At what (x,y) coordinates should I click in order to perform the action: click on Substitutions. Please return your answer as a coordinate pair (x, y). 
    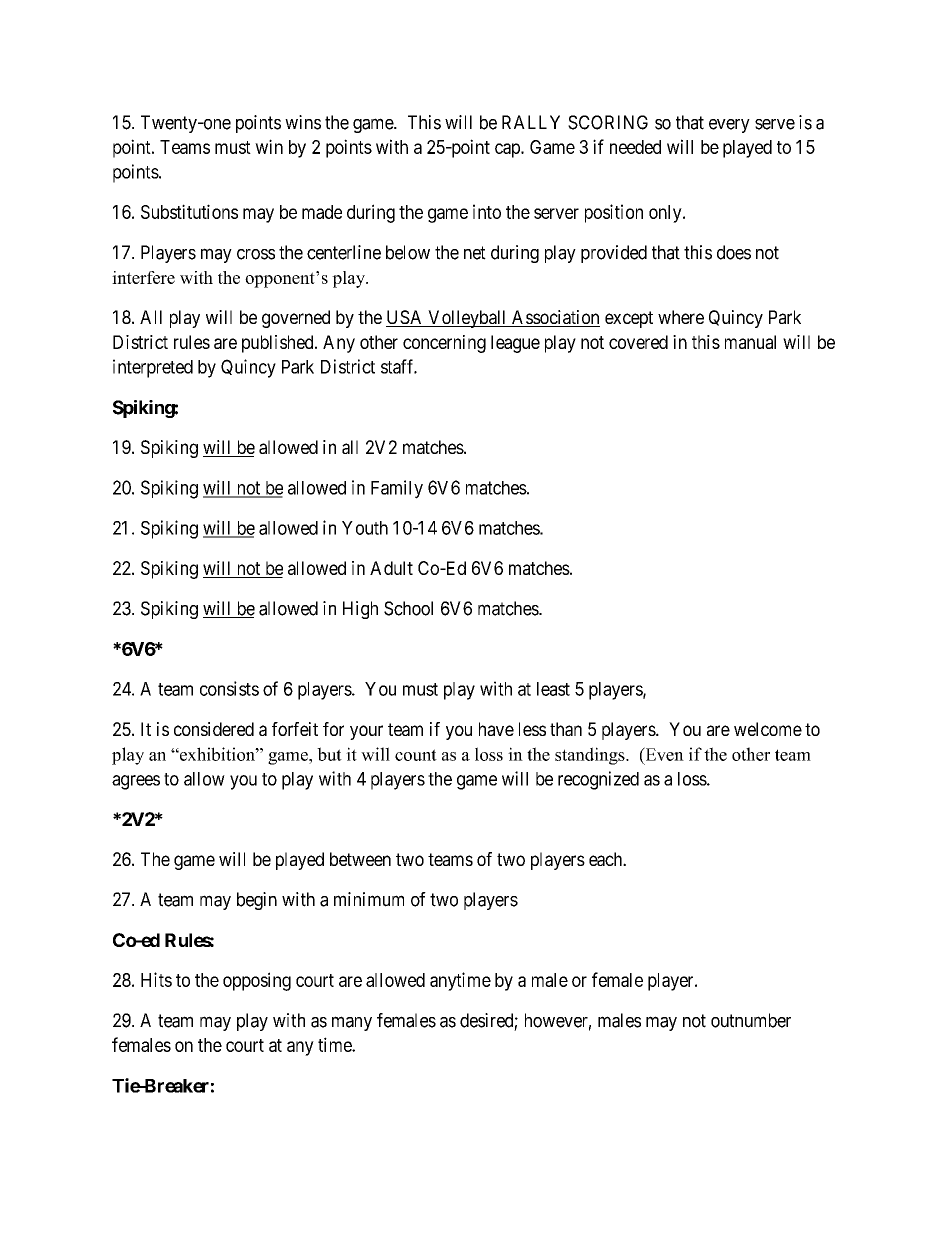
    Looking at the image, I should click on (189, 211).
